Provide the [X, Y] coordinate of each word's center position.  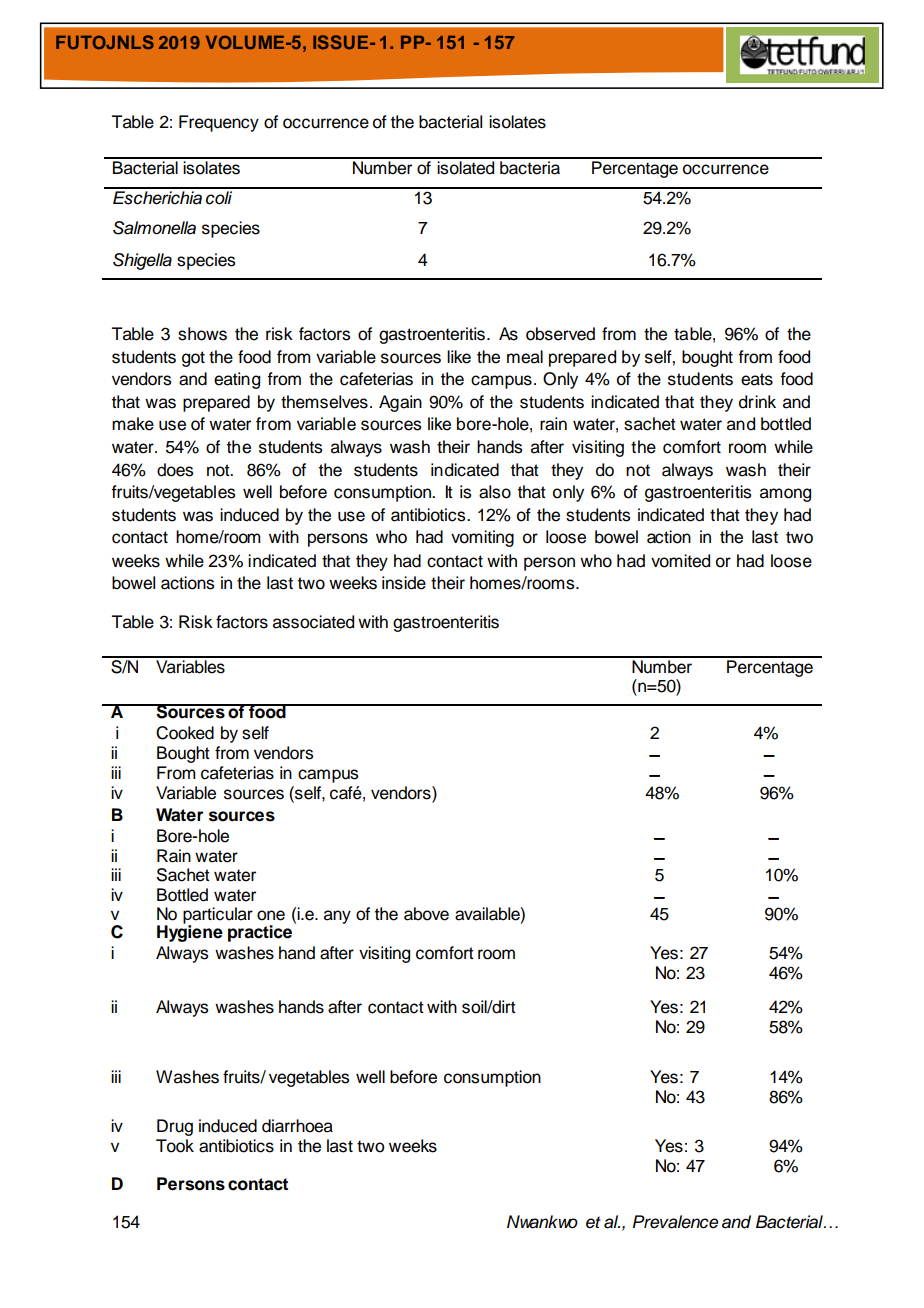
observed [560, 334]
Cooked [185, 733]
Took [175, 1146]
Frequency [219, 123]
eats [757, 379]
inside [404, 583]
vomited [680, 561]
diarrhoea [297, 1126]
